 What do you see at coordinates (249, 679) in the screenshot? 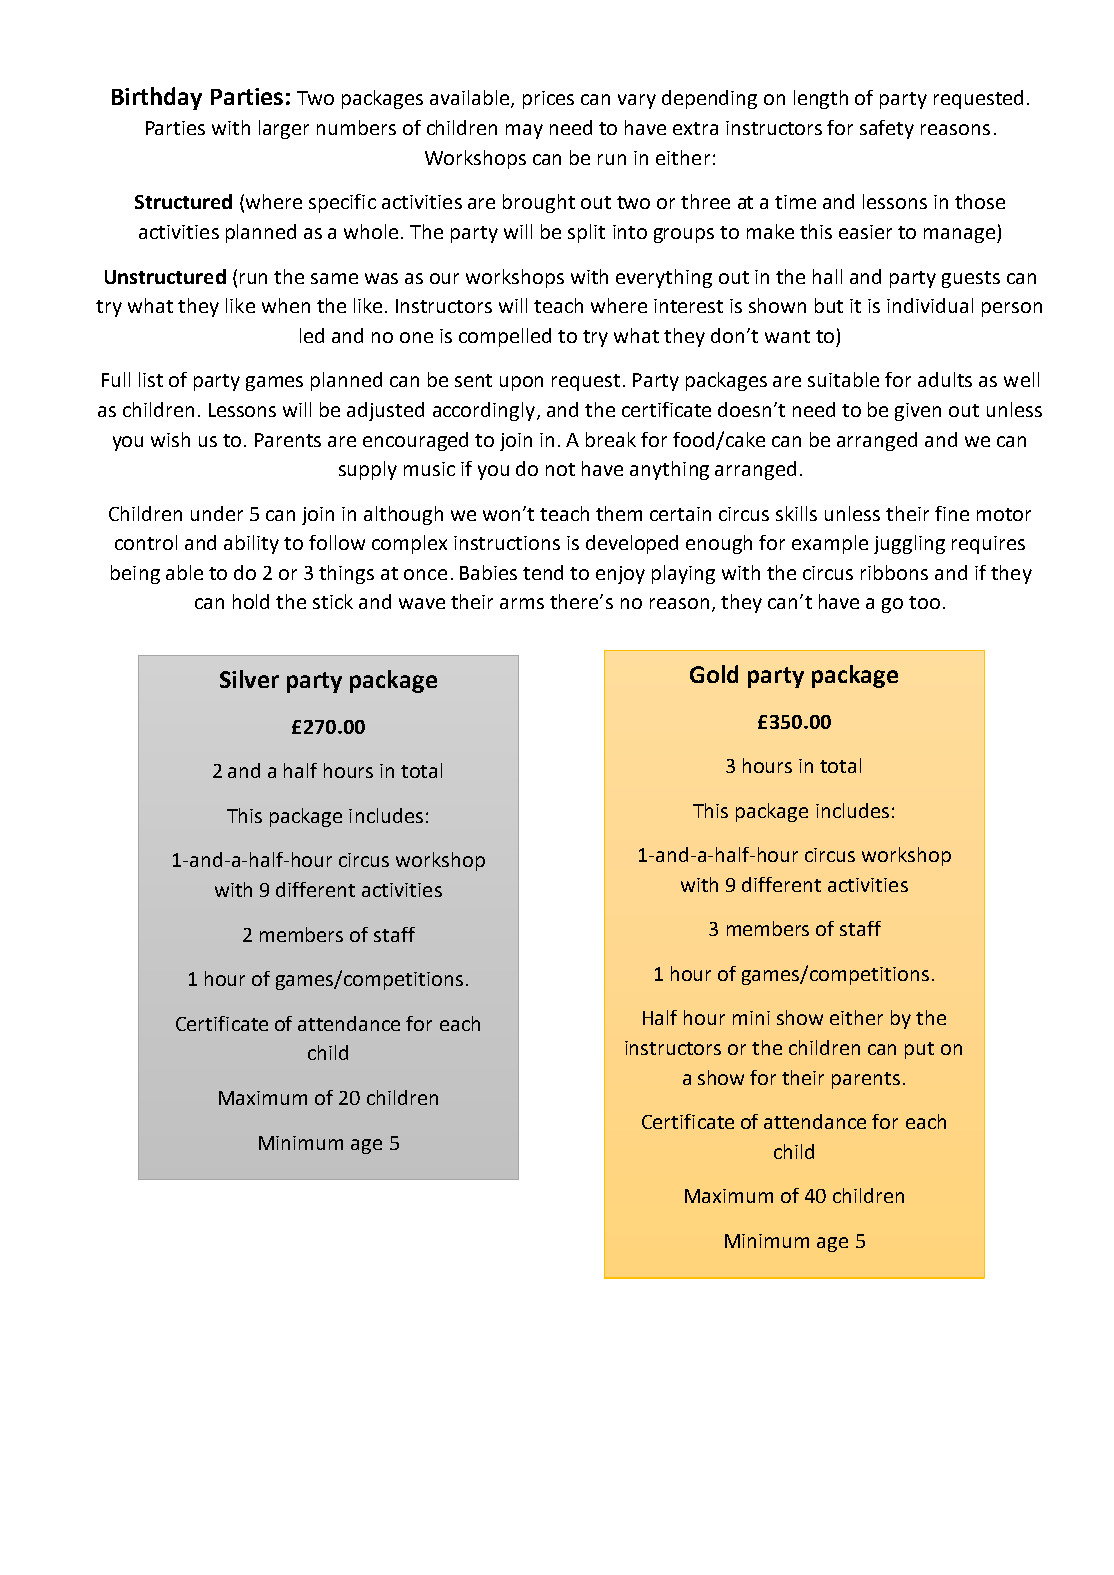
I see `Silver` at bounding box center [249, 679].
